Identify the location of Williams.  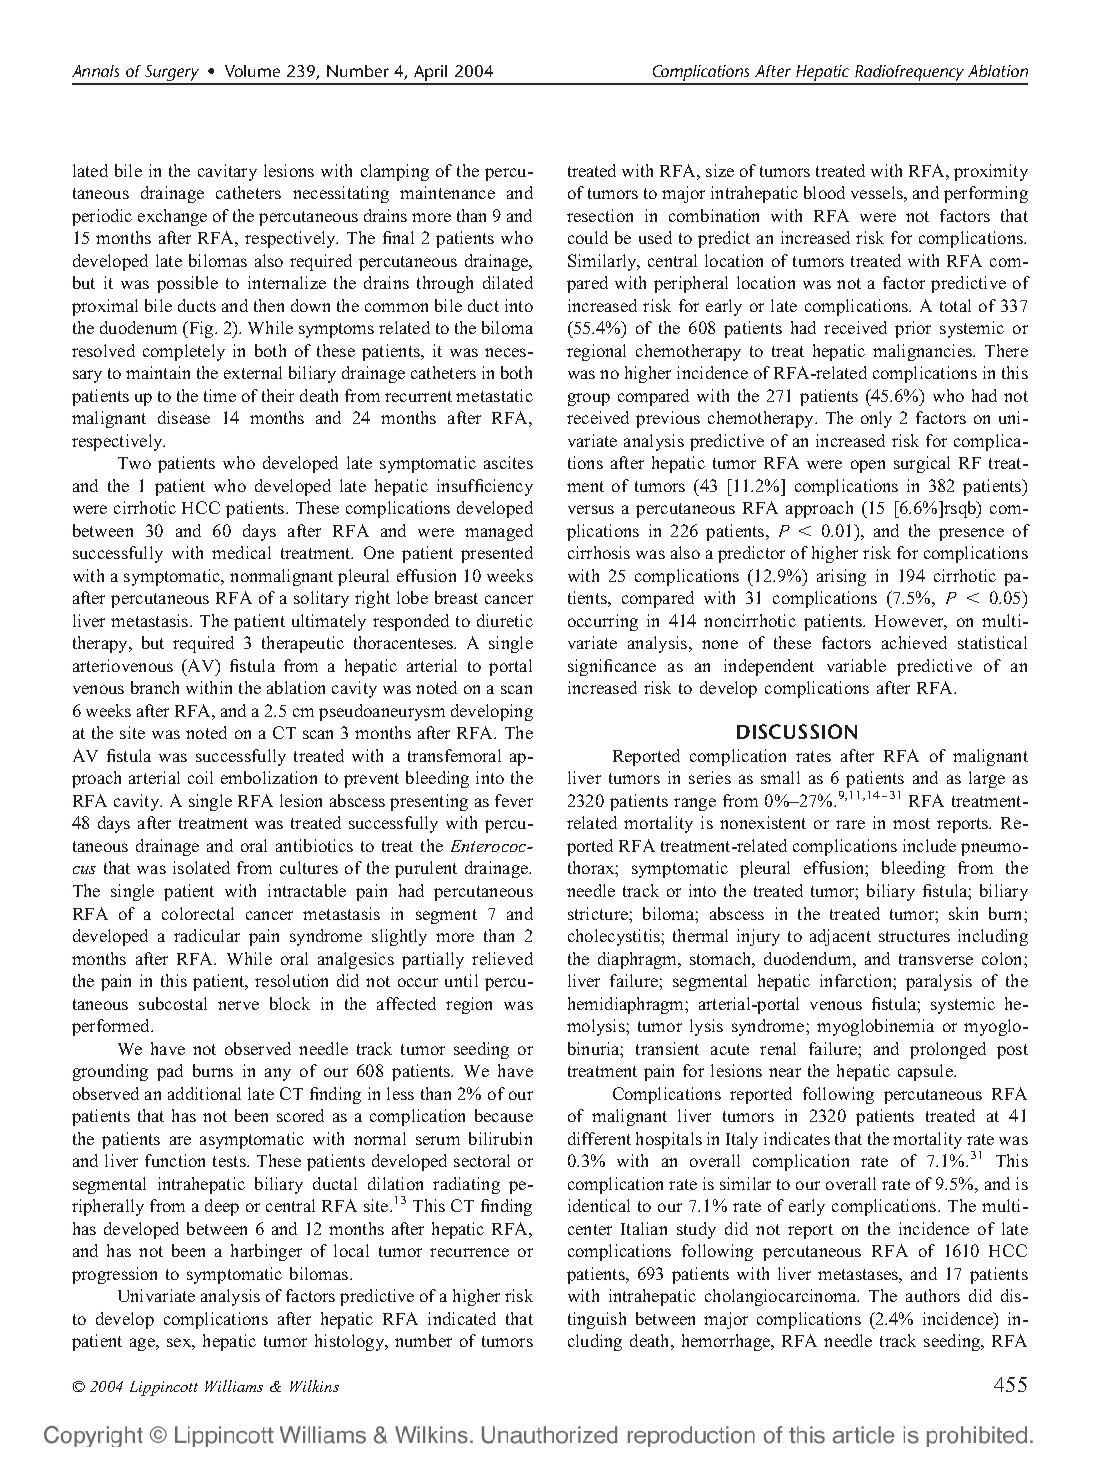
(234, 1386).
